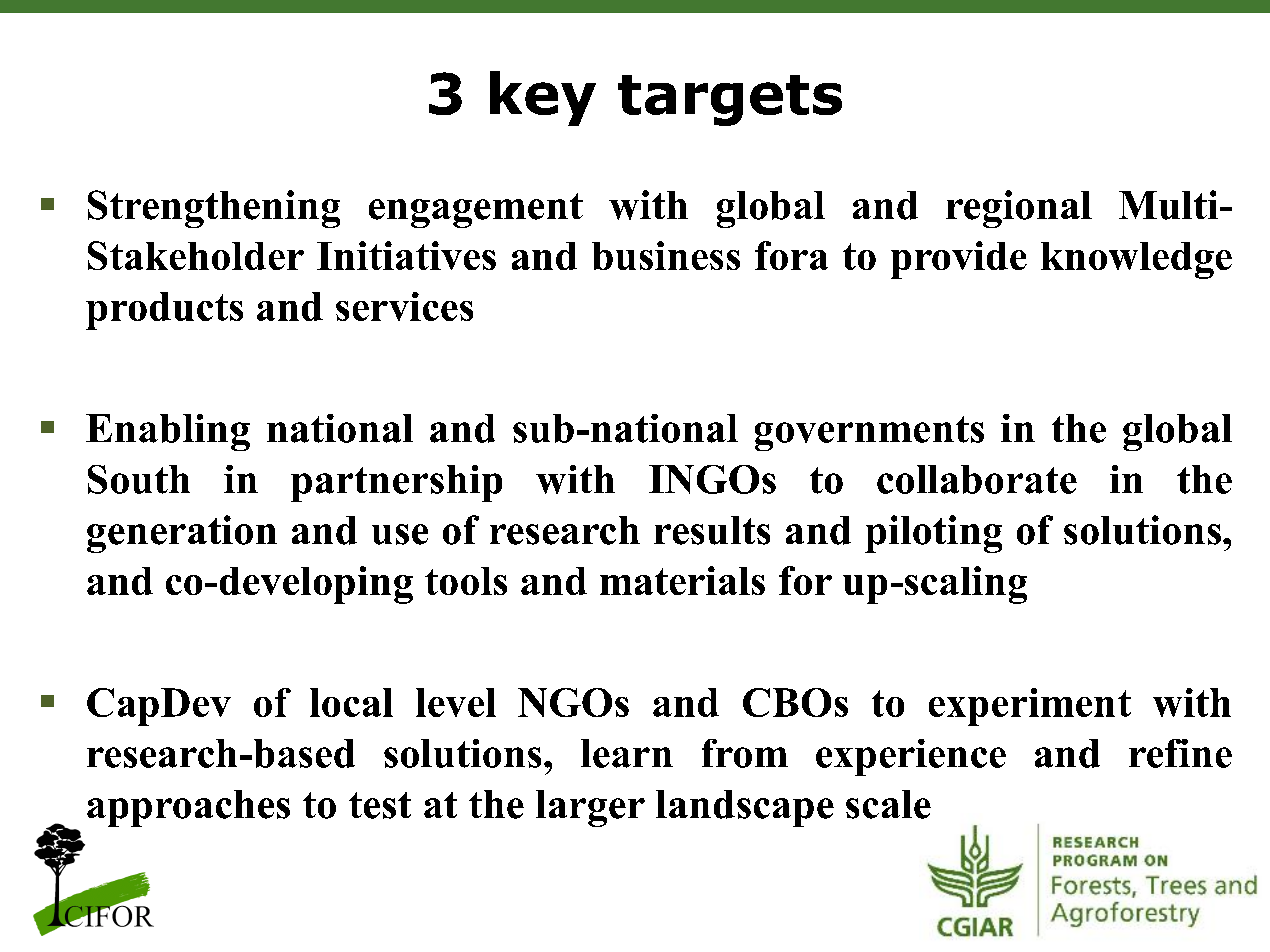 The image size is (1270, 952). What do you see at coordinates (188, 808) in the screenshot?
I see `approaches` at bounding box center [188, 808].
